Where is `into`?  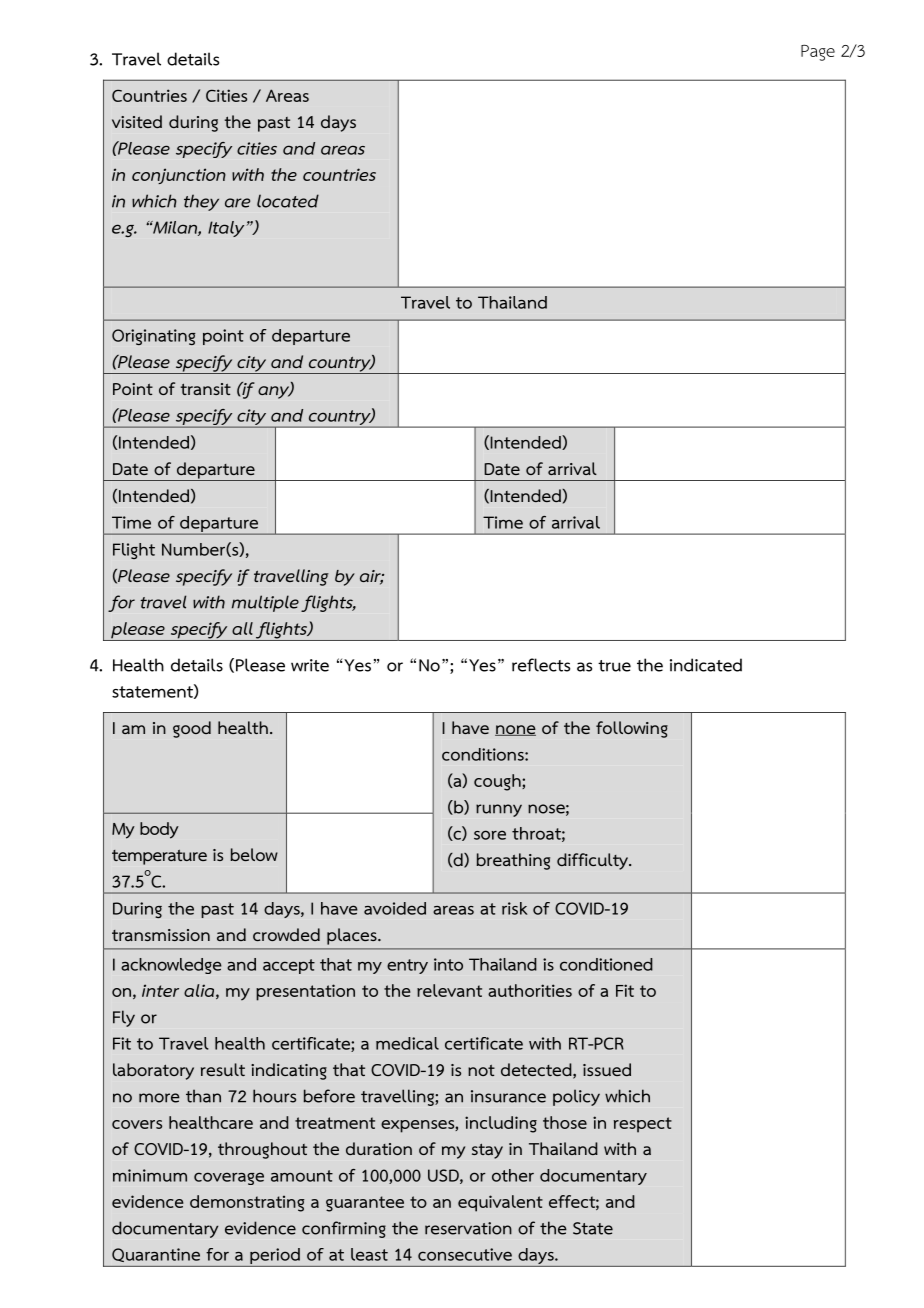 into is located at coordinates (448, 964).
